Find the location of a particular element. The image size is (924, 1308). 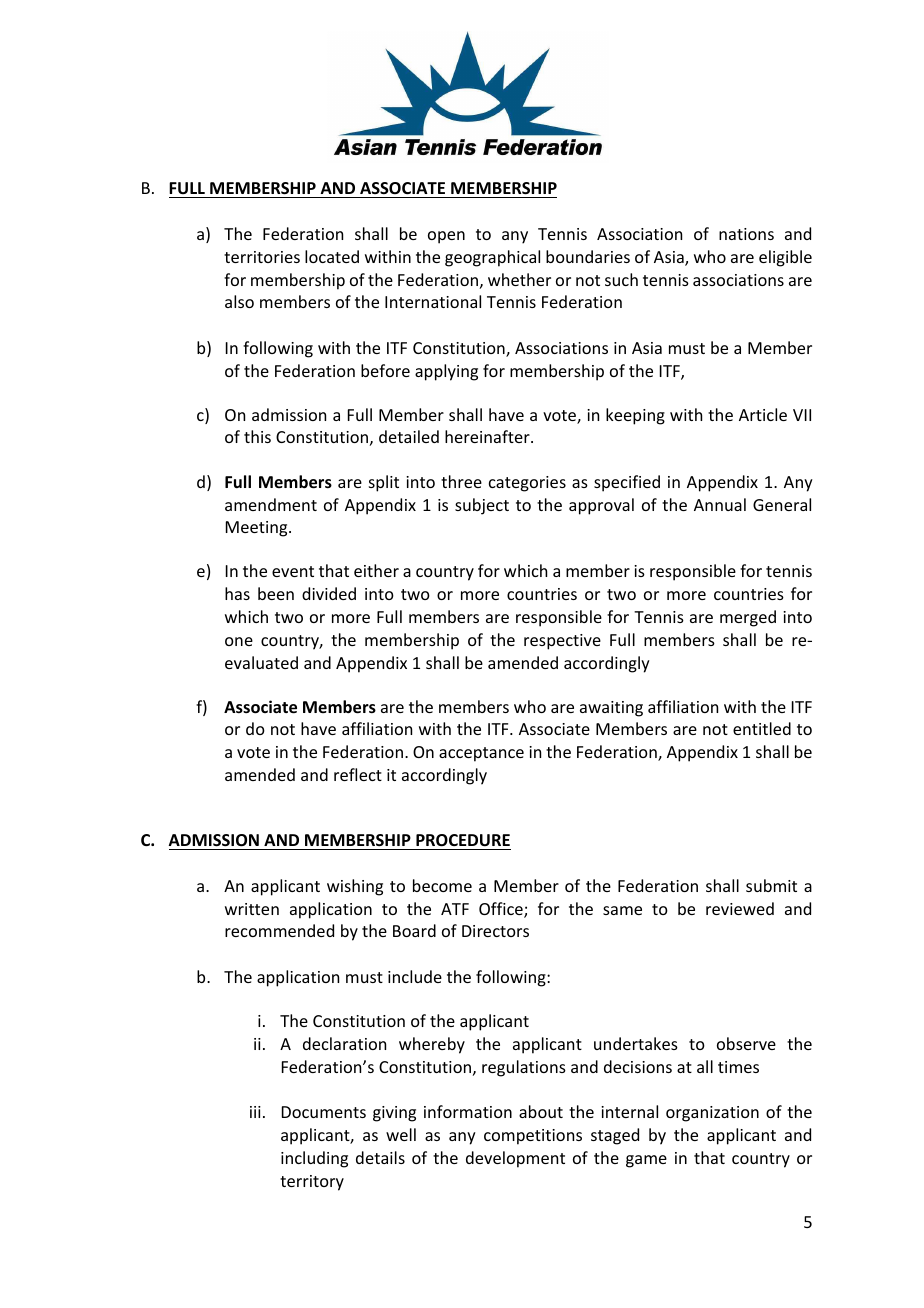

located is located at coordinates (332, 256).
